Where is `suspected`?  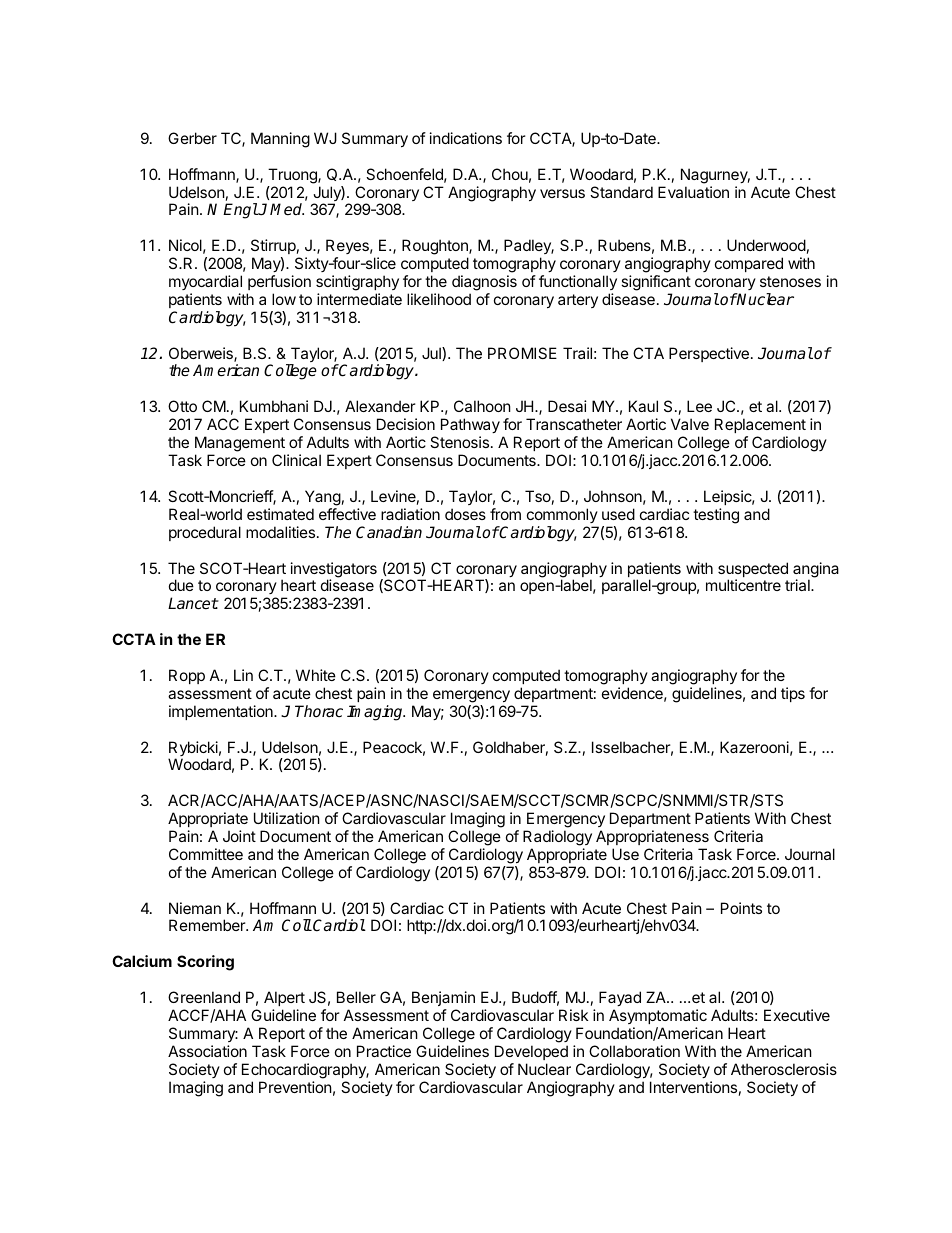
suspected is located at coordinates (753, 571).
